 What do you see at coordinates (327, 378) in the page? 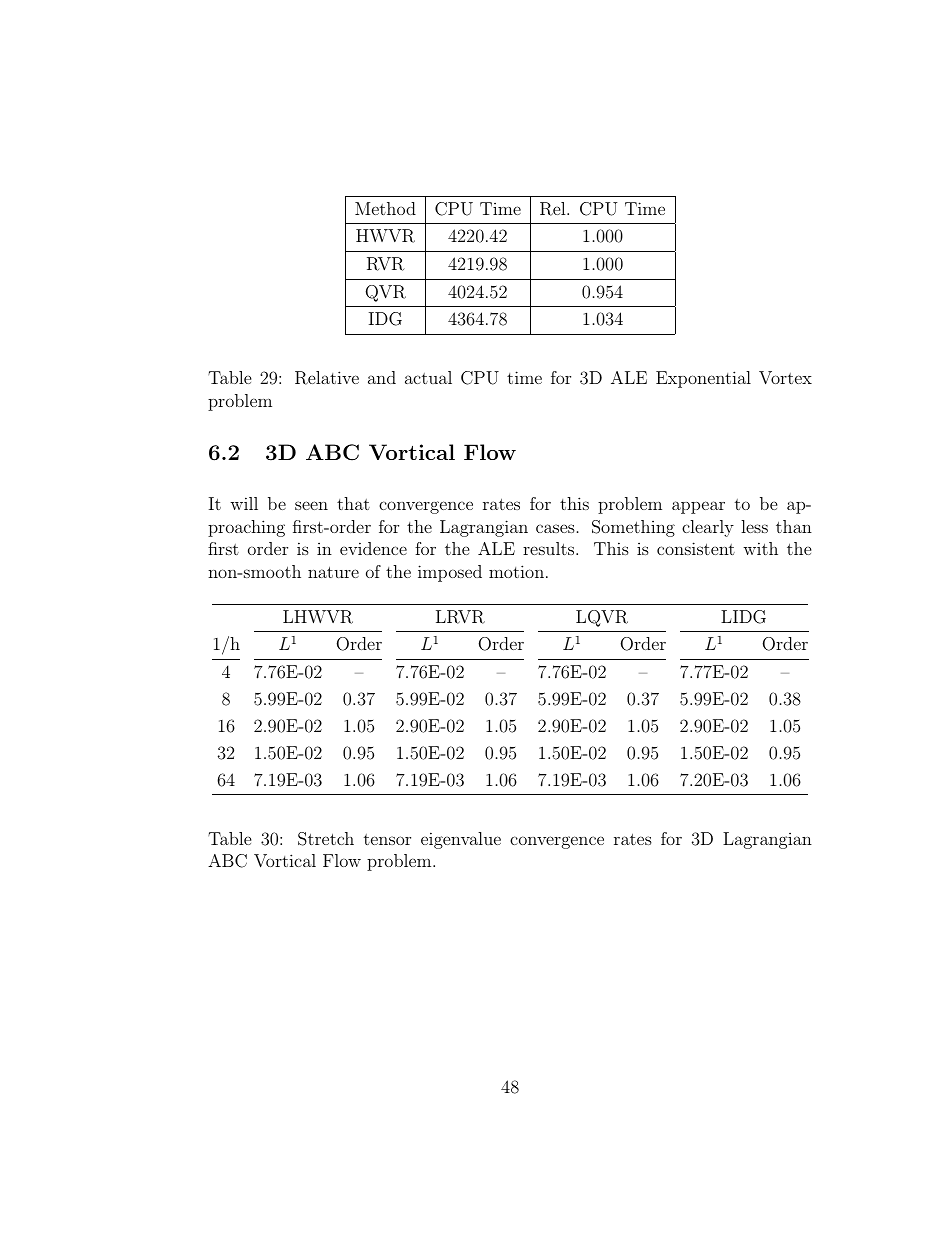
I see `Relative` at bounding box center [327, 378].
